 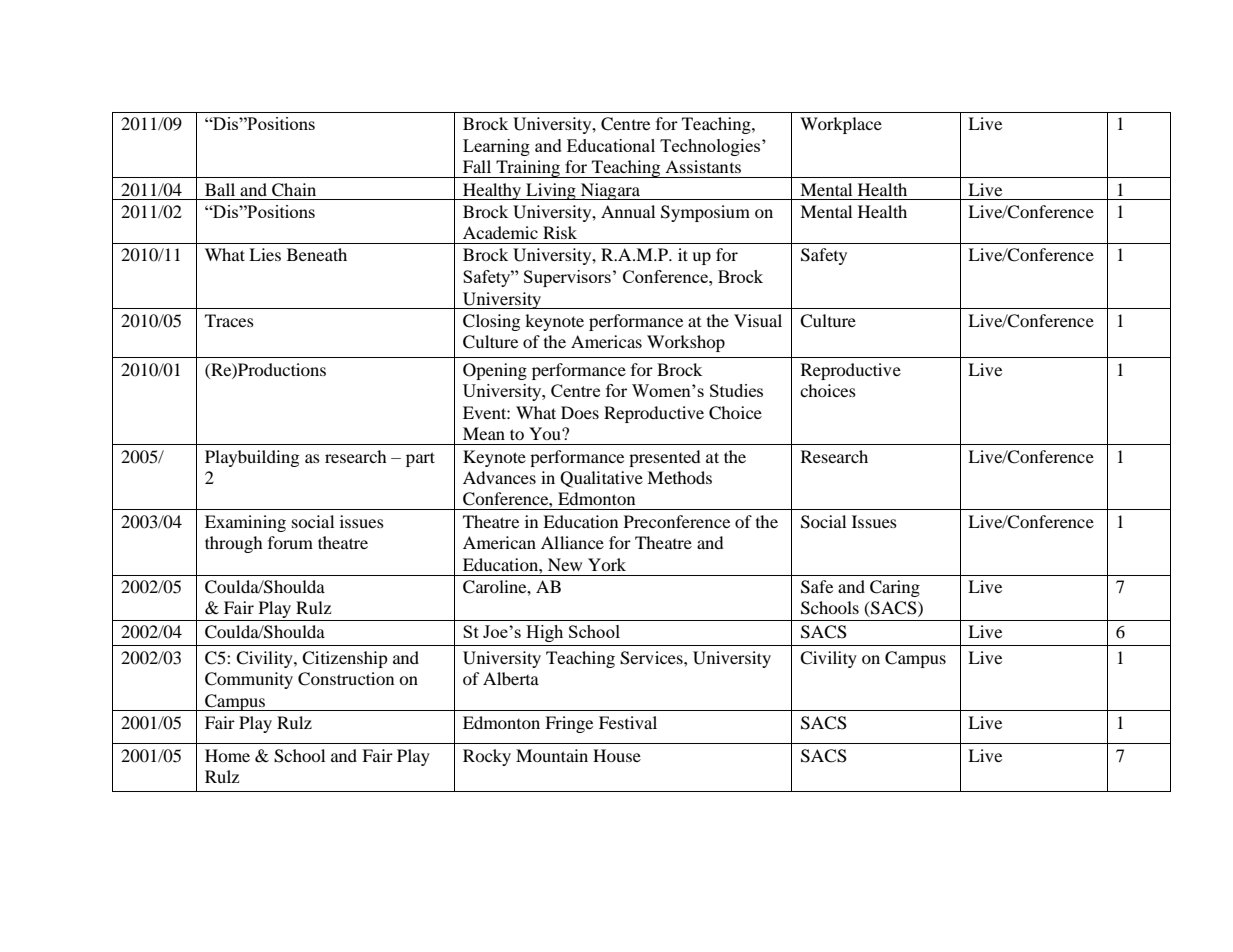 I want to click on Home, so click(x=227, y=755).
